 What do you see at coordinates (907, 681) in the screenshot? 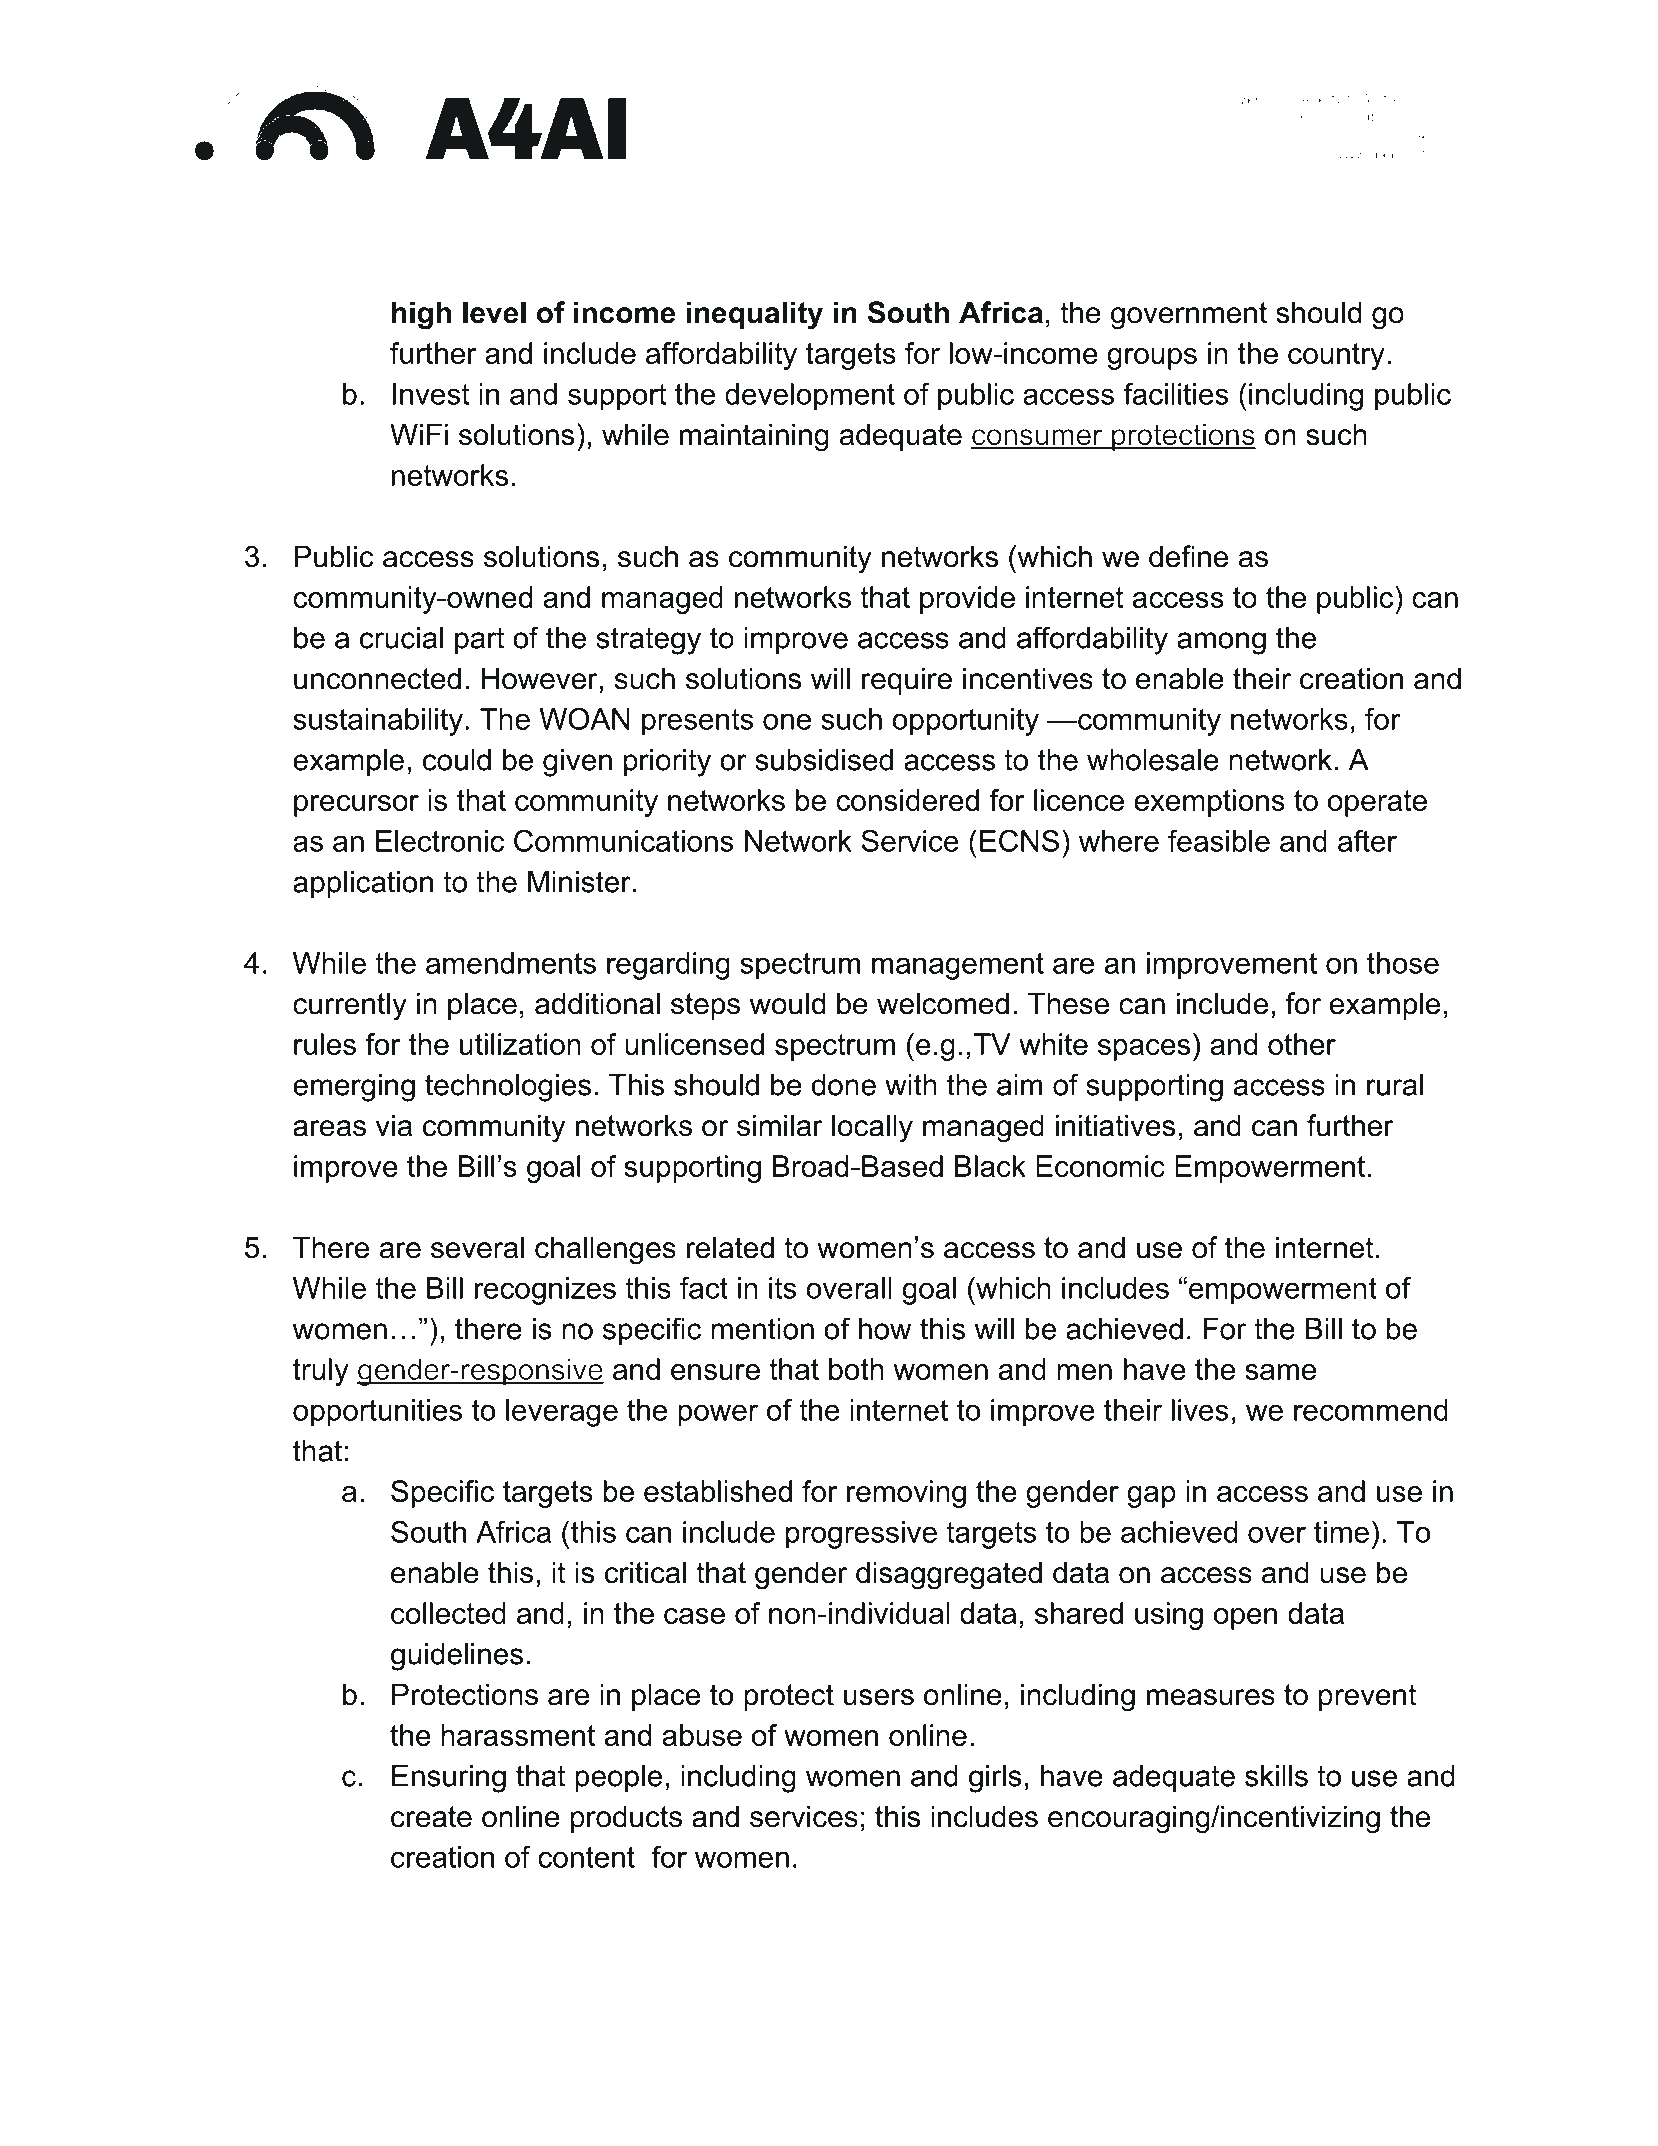
I see `require` at bounding box center [907, 681].
